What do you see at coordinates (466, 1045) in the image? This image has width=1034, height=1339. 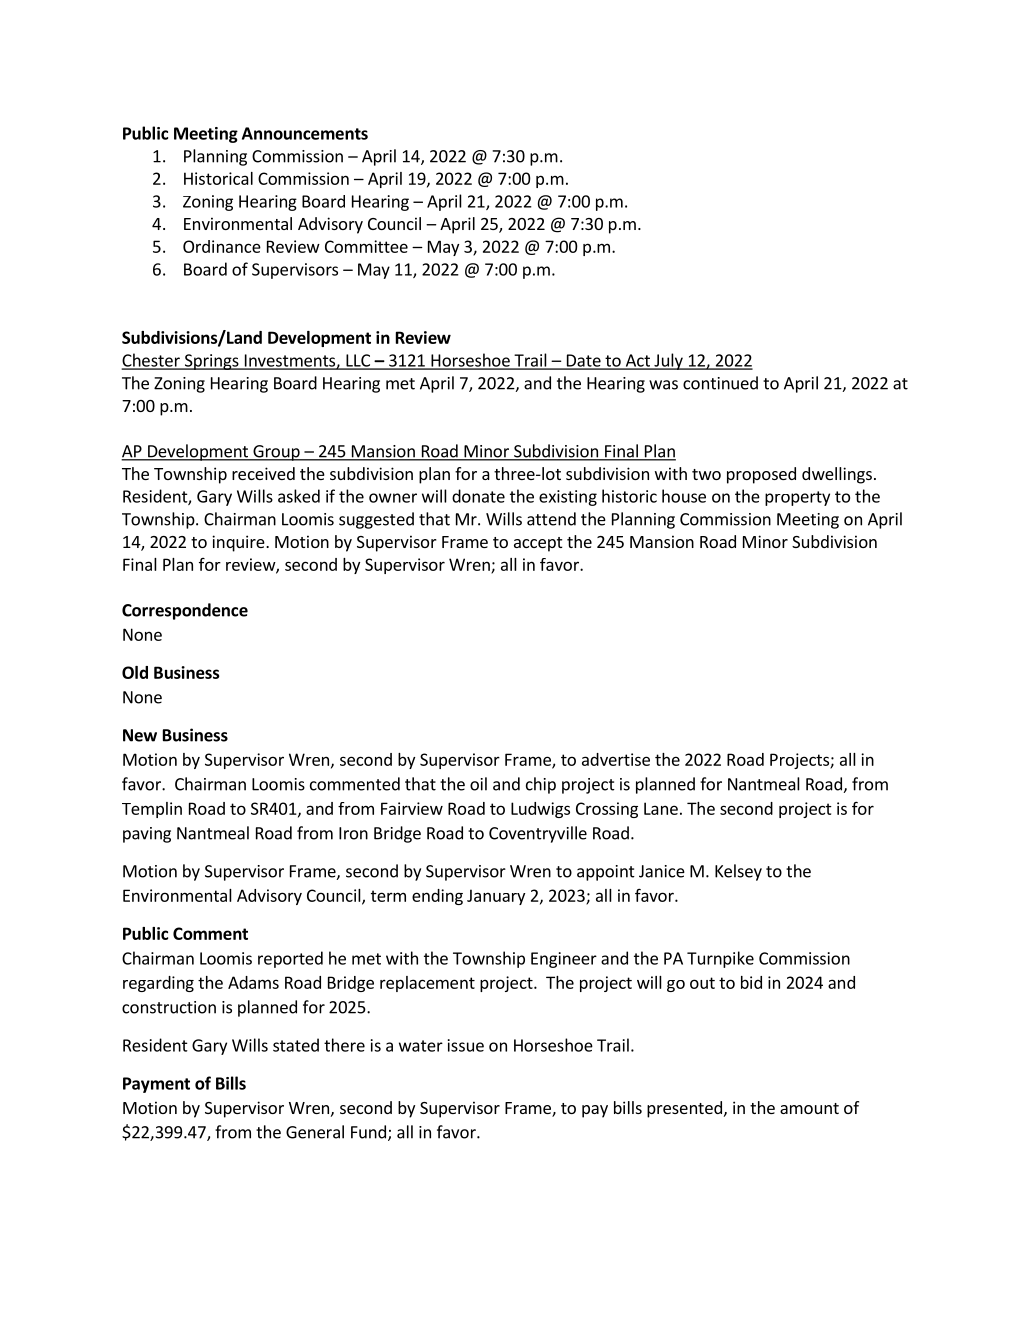 I see `issue` at bounding box center [466, 1045].
